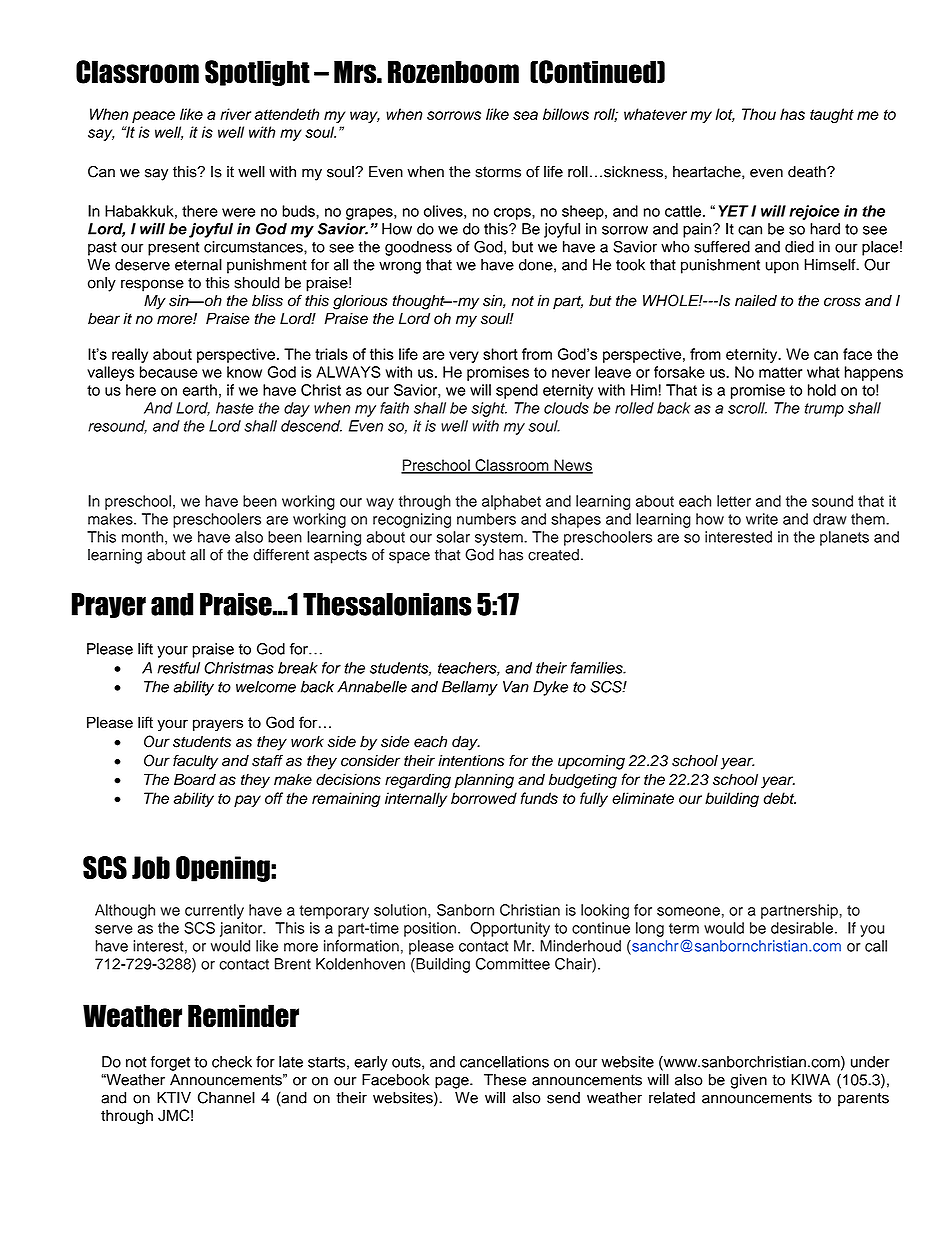 The height and width of the screenshot is (1233, 952). I want to click on month, so click(144, 538).
